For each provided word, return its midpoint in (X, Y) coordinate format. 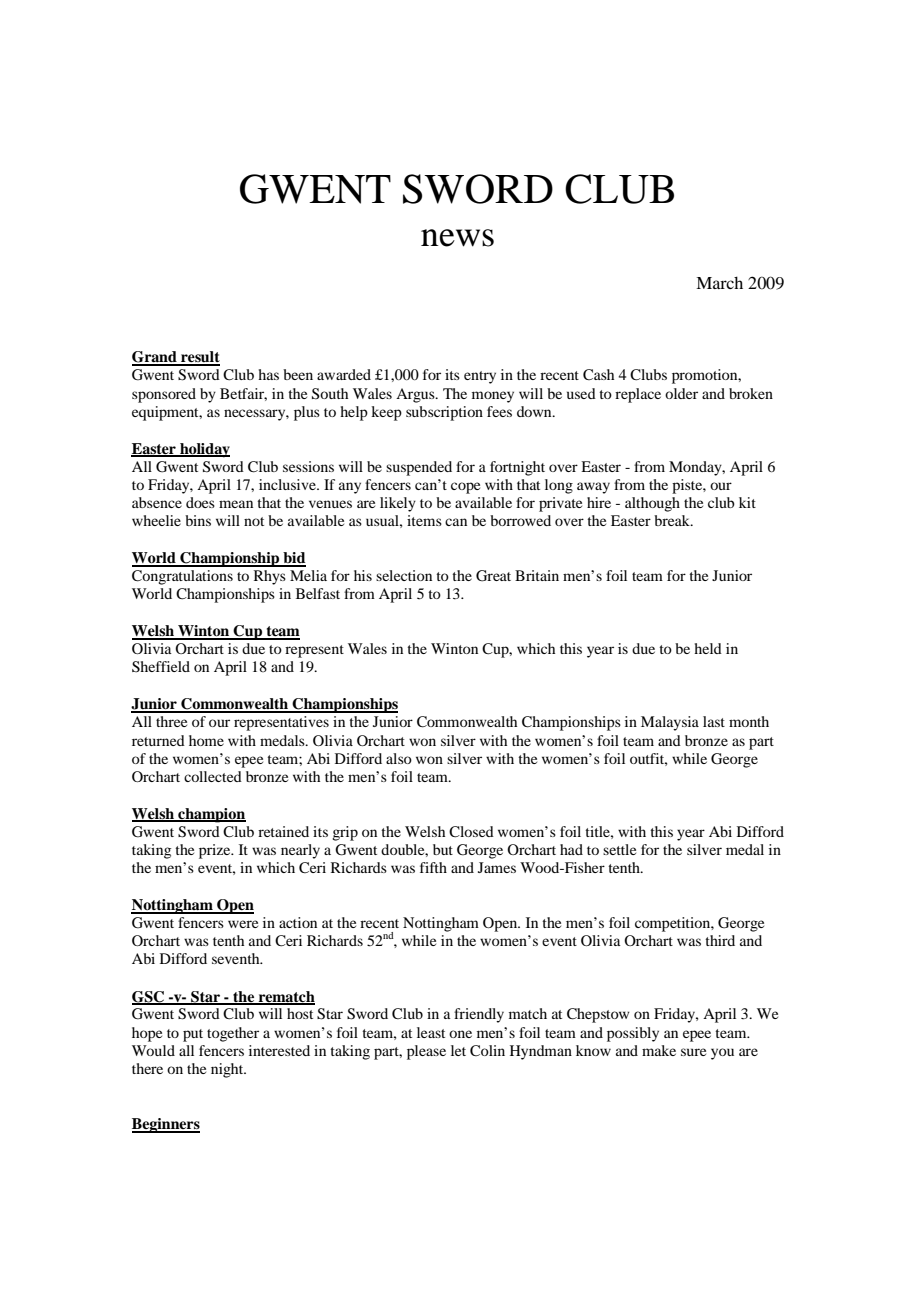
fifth (433, 867)
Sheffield (161, 667)
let (458, 1050)
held (708, 648)
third (720, 940)
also (399, 758)
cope (465, 488)
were (243, 924)
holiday (204, 450)
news (457, 238)
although (652, 504)
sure (693, 1052)
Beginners (166, 1125)
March (719, 282)
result (199, 358)
